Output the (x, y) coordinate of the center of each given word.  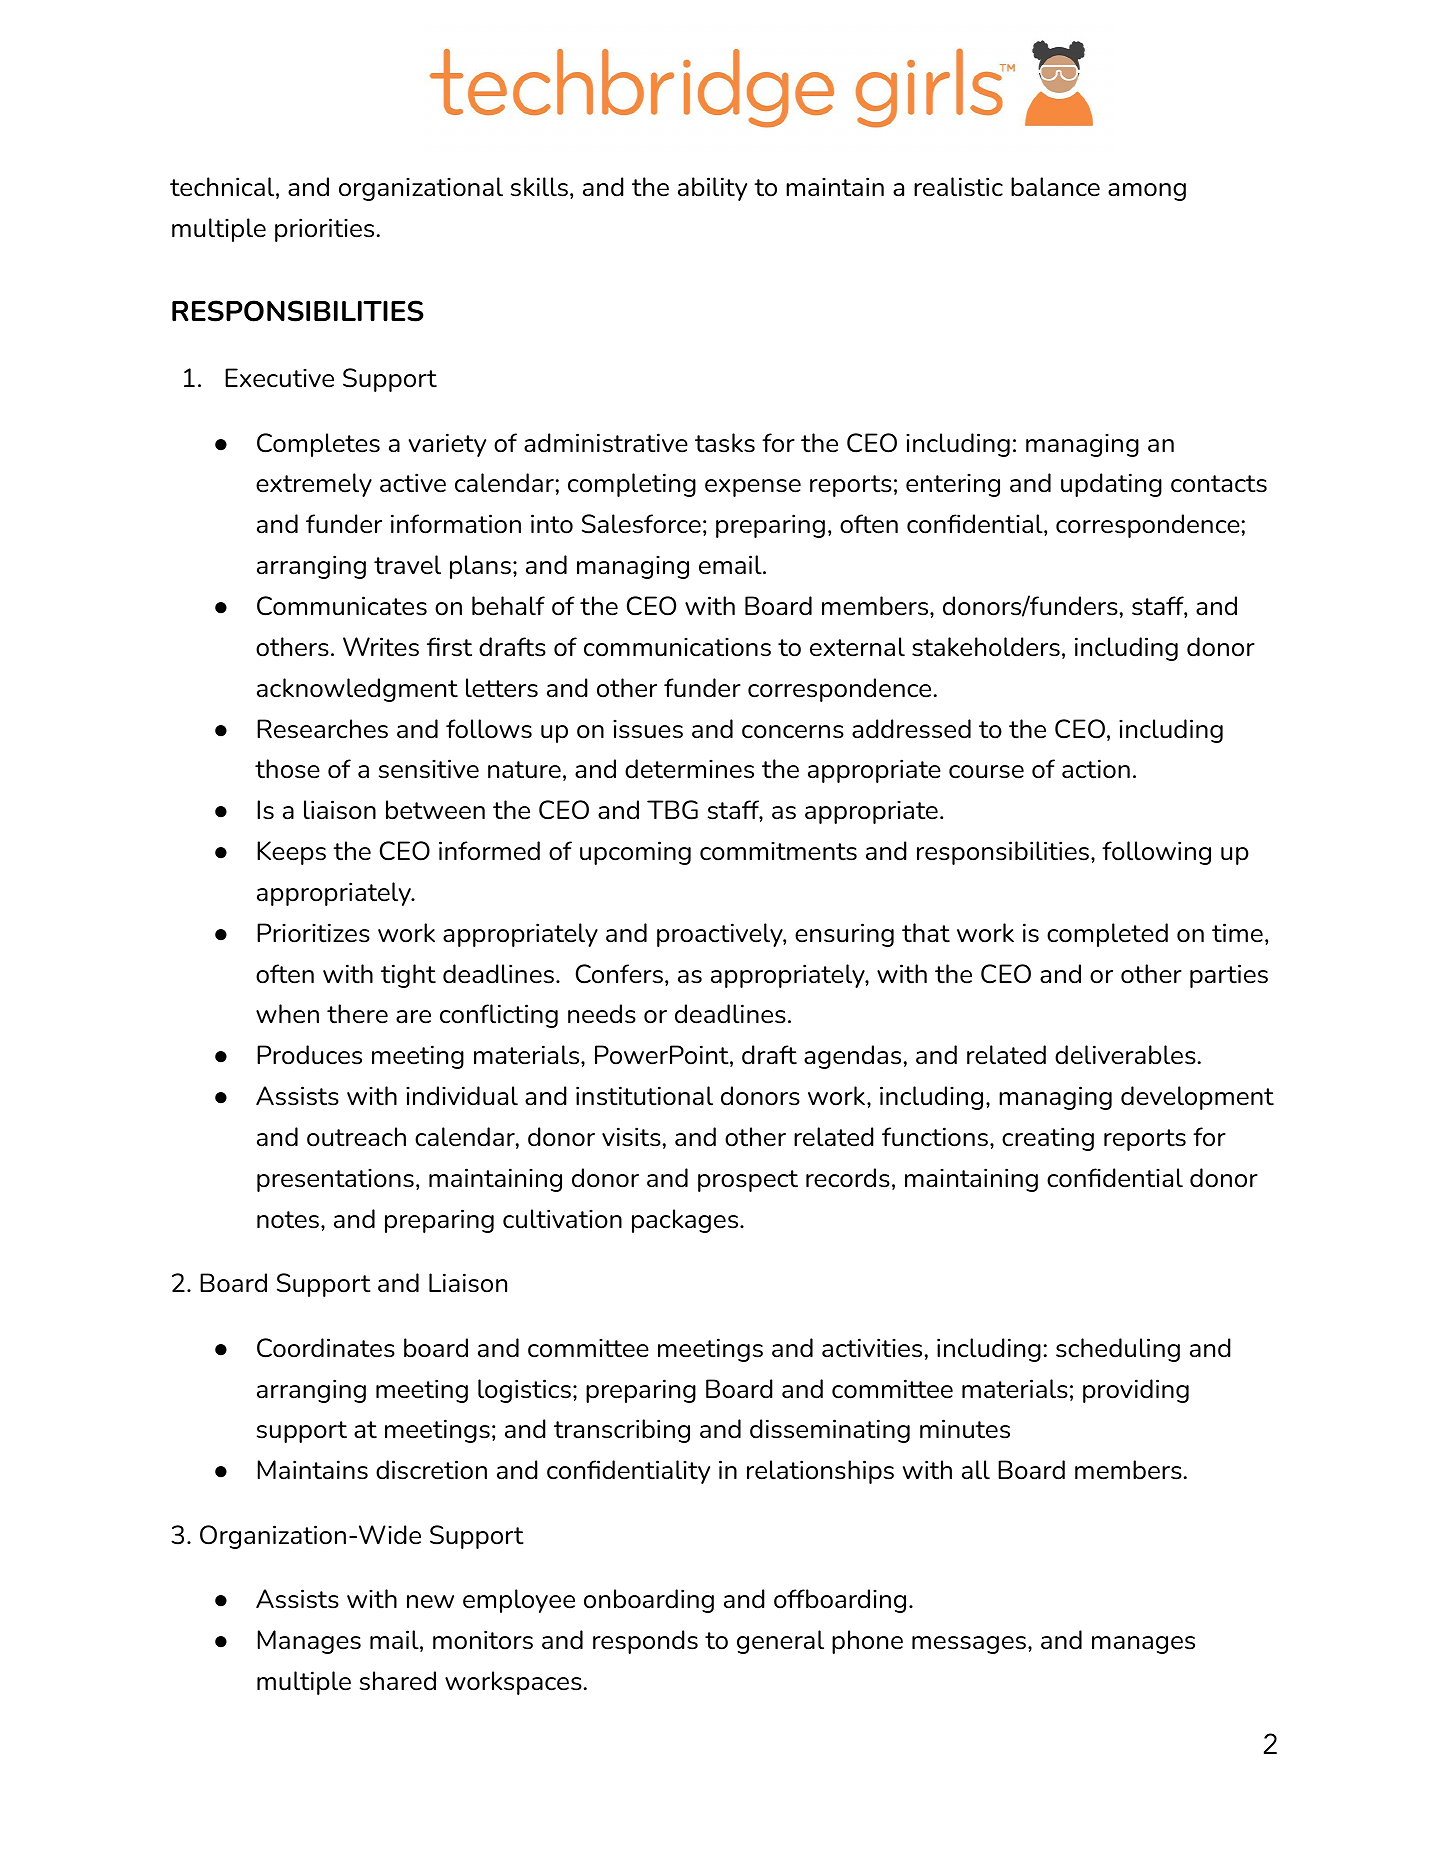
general (780, 1642)
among (1147, 192)
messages (970, 1645)
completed (1107, 935)
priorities (324, 230)
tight (408, 976)
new (430, 1602)
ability (712, 189)
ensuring (844, 935)
